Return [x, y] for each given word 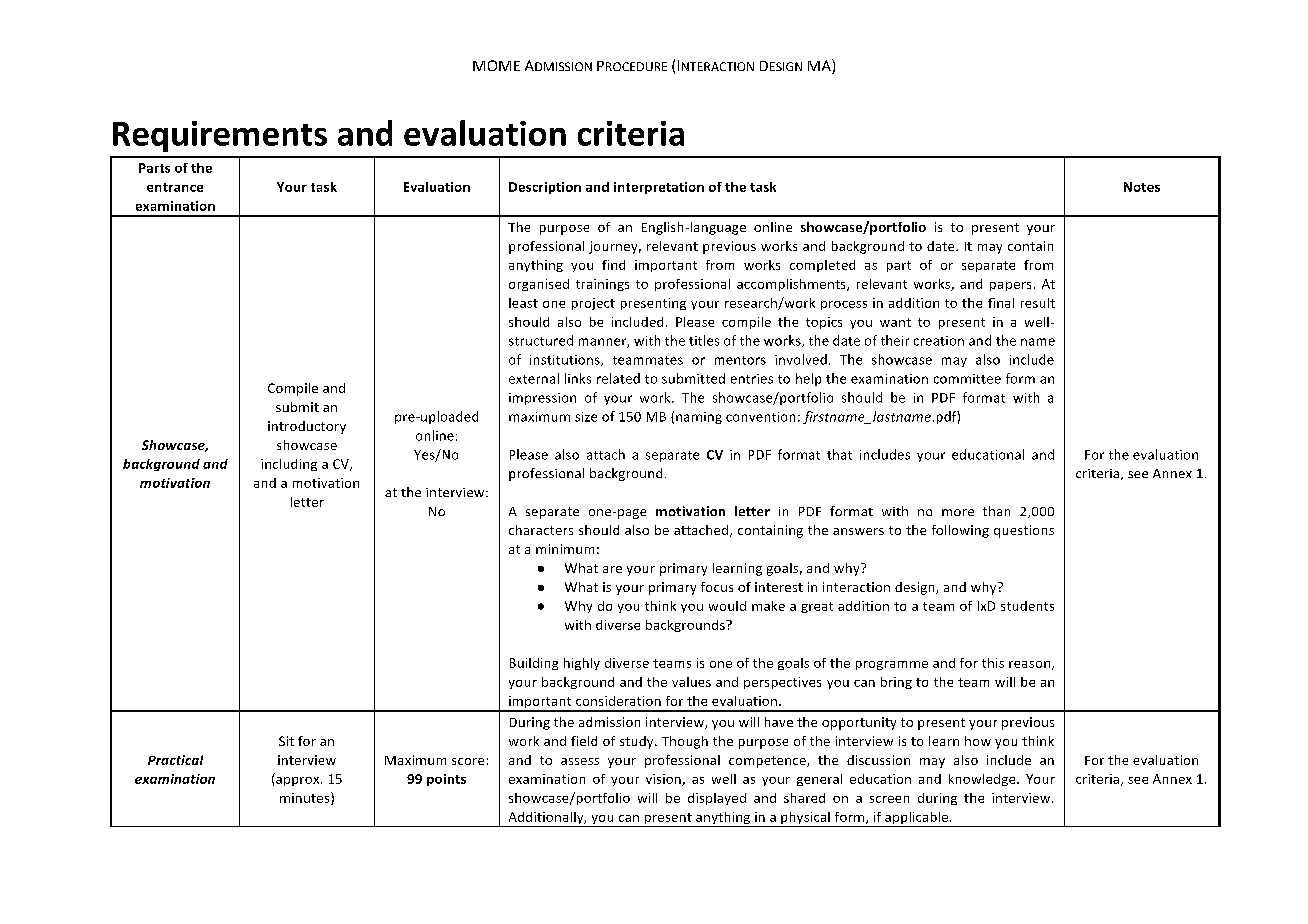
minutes [306, 798]
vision [664, 780]
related [618, 378]
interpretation [659, 188]
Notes [1142, 187]
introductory [307, 427]
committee [967, 379]
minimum [565, 549]
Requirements [220, 136]
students [1027, 606]
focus [717, 587]
